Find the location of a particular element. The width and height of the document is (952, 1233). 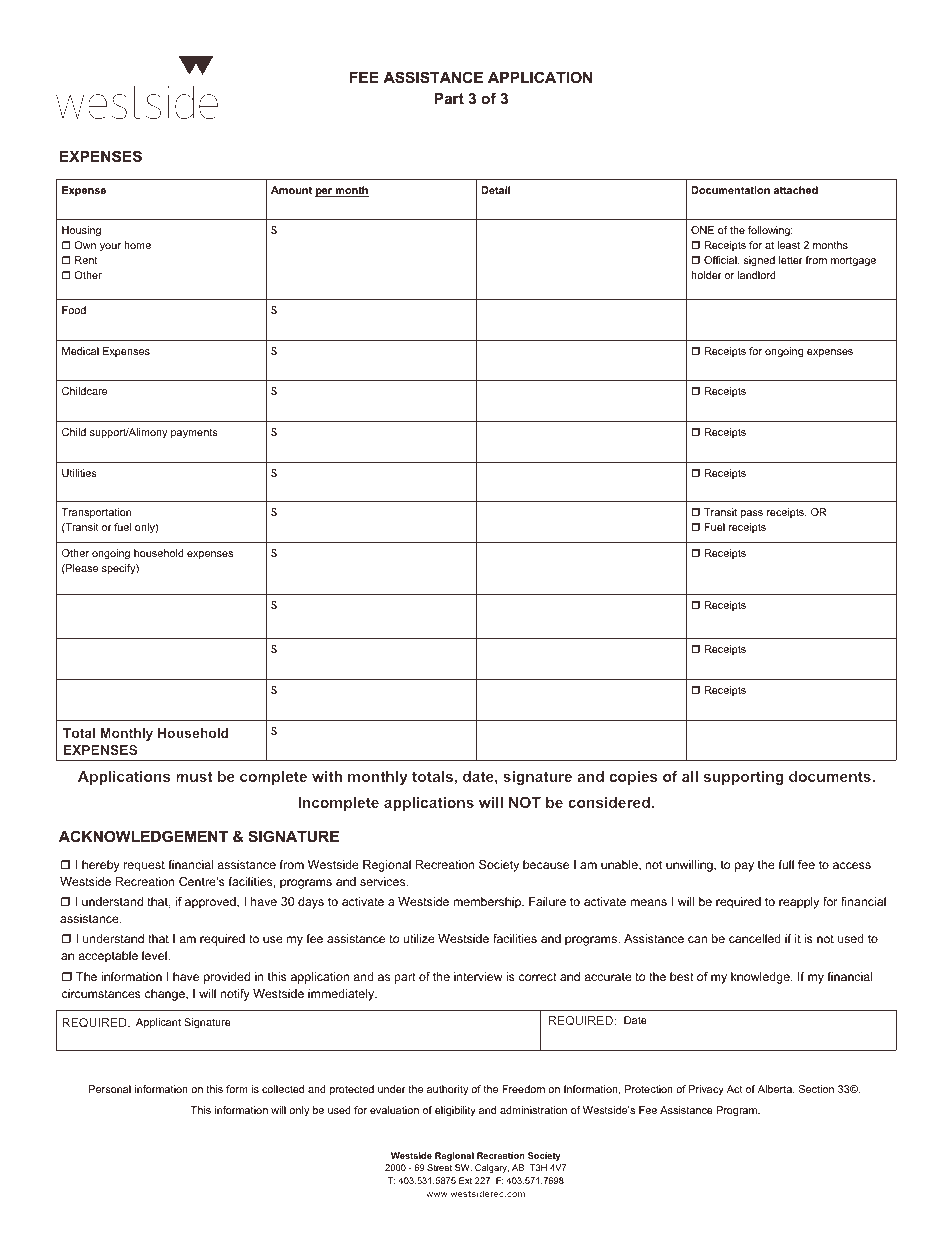

all is located at coordinates (690, 776).
